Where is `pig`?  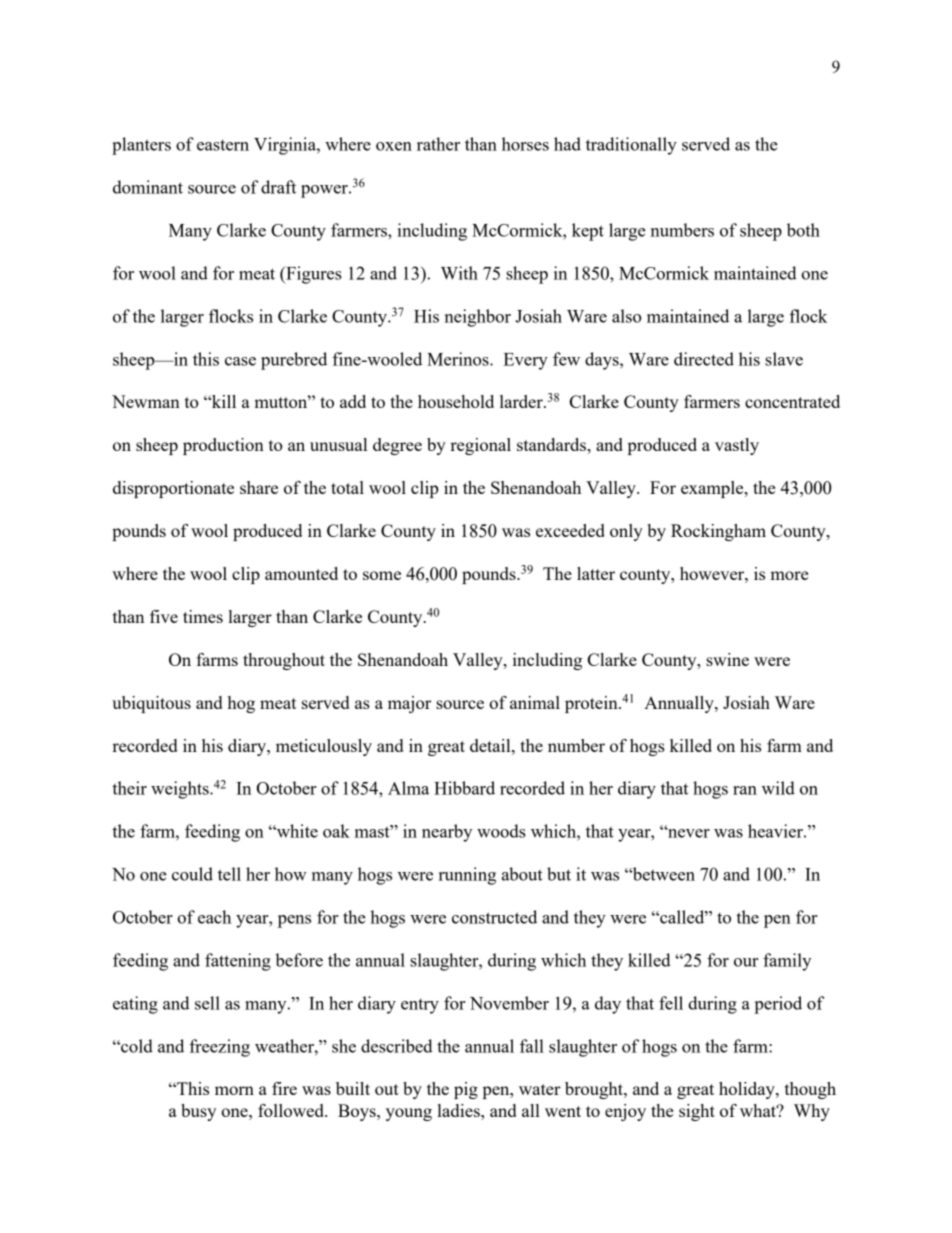 pig is located at coordinates (466, 1090).
